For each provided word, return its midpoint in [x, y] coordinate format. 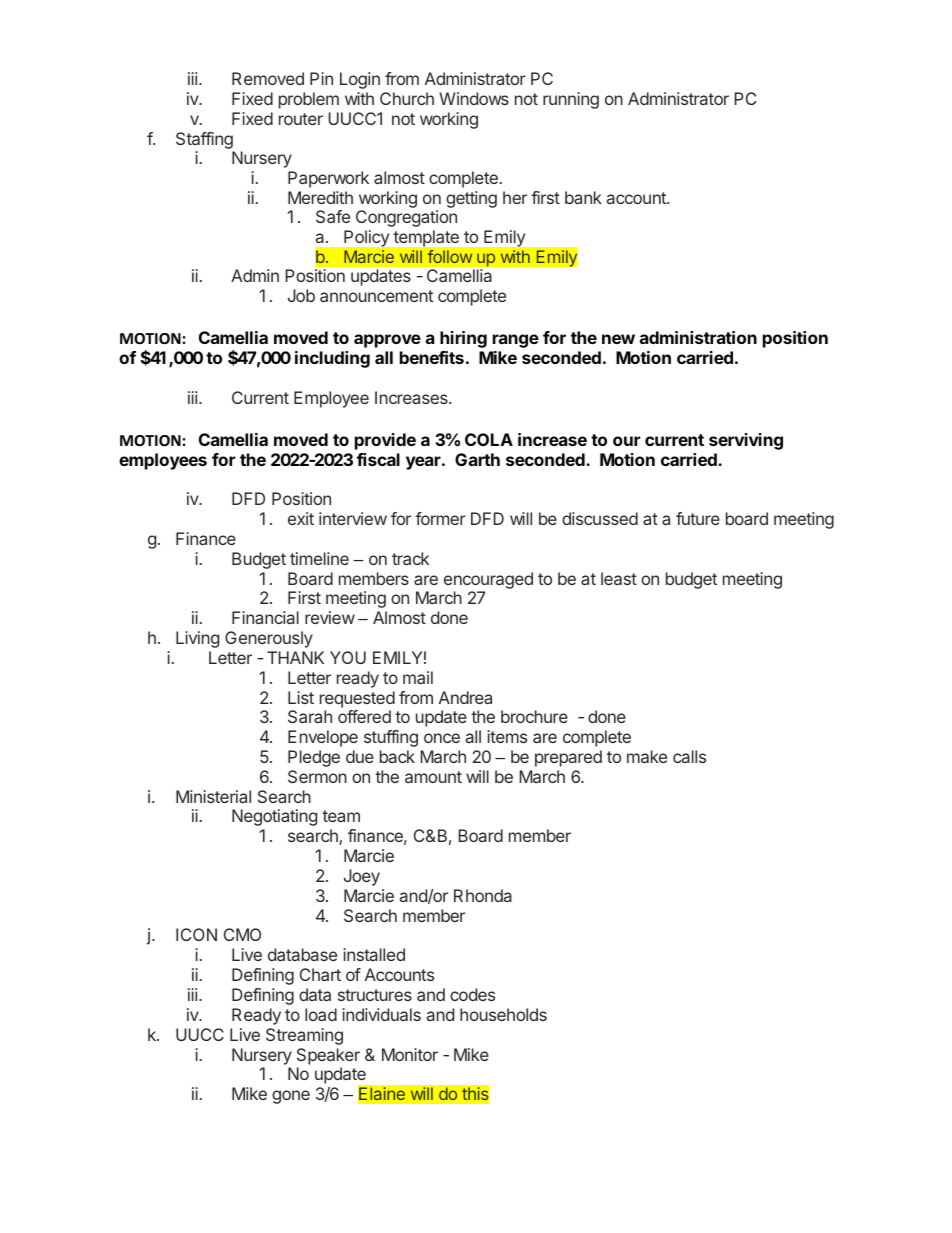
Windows [474, 98]
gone [291, 1097]
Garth [477, 459]
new [618, 339]
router [301, 119]
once [442, 738]
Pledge [314, 758]
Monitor [410, 1054]
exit [301, 518]
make [647, 756]
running [571, 100]
